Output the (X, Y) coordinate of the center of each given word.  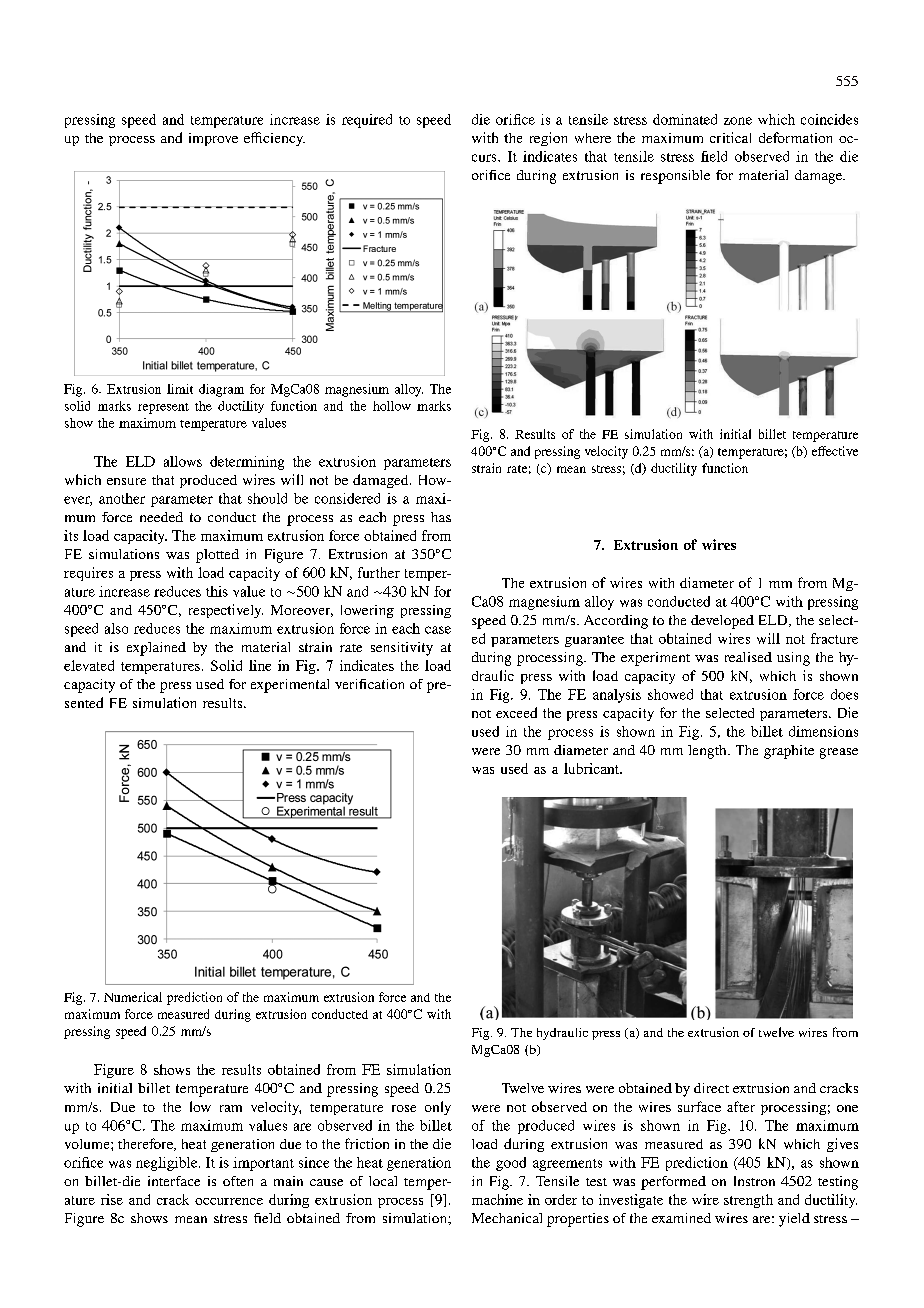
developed (722, 622)
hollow (392, 406)
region (548, 139)
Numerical (133, 997)
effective (835, 451)
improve (213, 139)
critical (730, 137)
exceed (516, 712)
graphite (789, 752)
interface (174, 1181)
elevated (89, 665)
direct (711, 1088)
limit (180, 389)
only (438, 1108)
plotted (217, 556)
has (441, 517)
